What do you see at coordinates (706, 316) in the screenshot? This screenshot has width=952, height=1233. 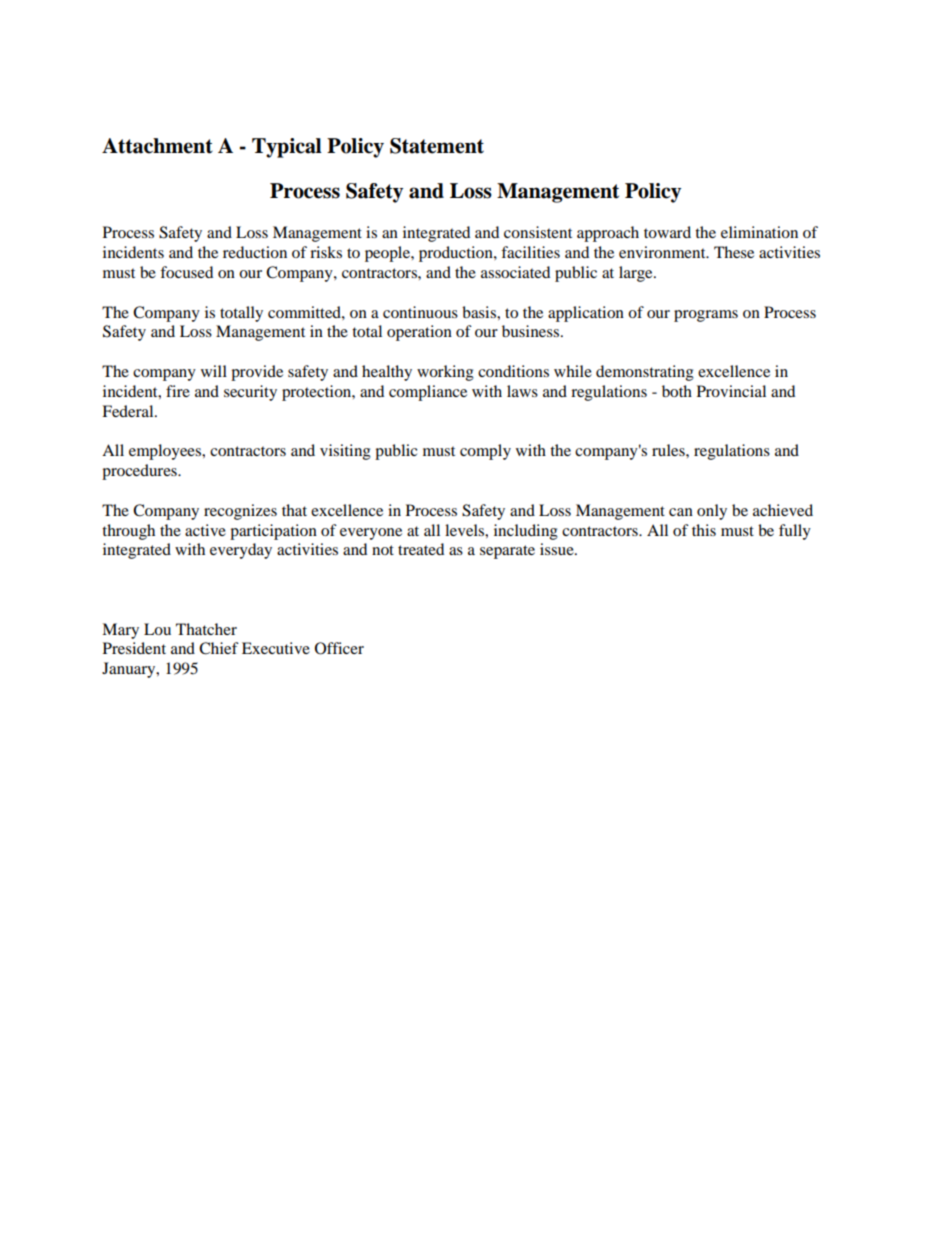 I see `programs` at bounding box center [706, 316].
